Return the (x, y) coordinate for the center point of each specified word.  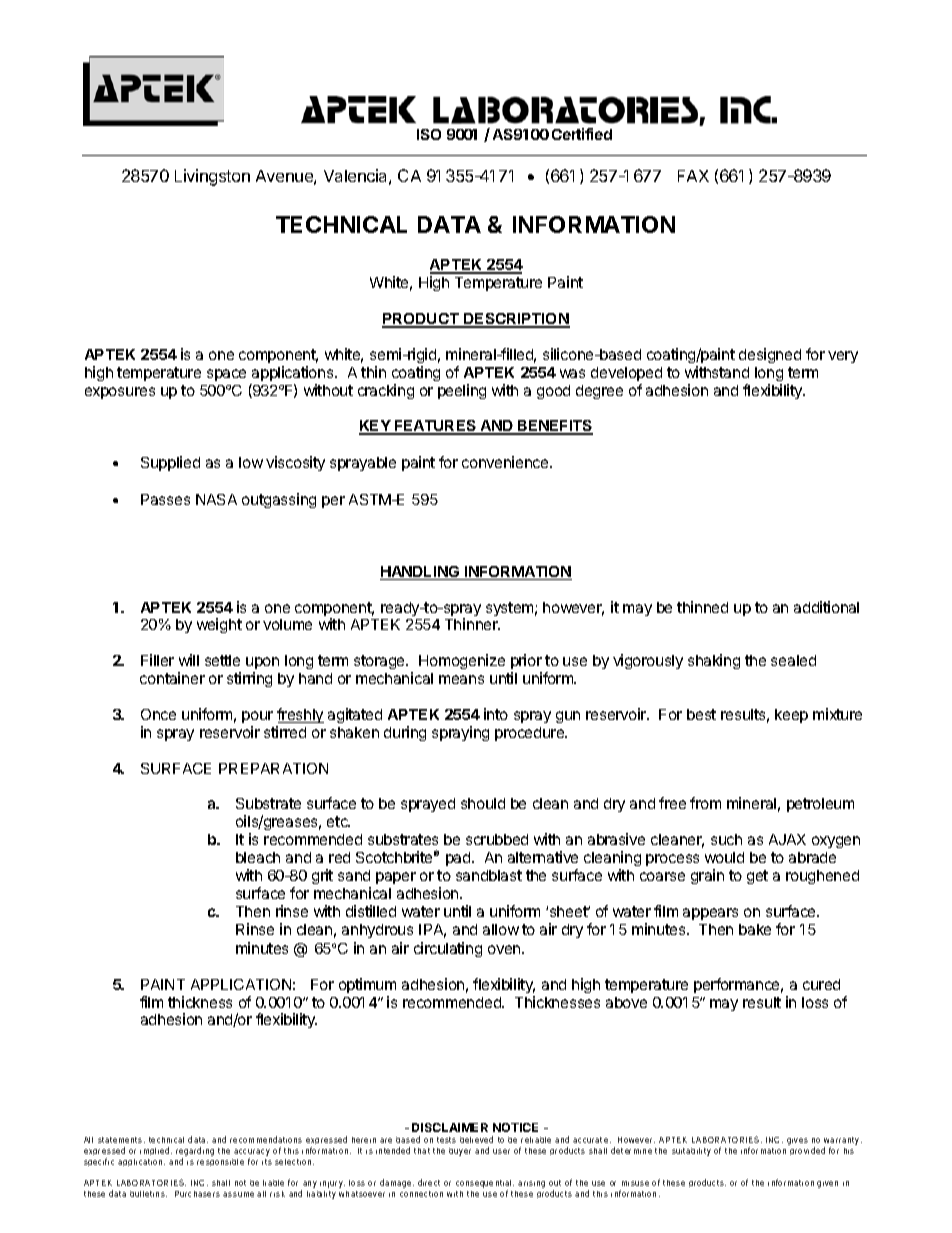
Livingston (212, 177)
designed (770, 355)
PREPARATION (273, 768)
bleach (258, 857)
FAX (693, 176)
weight (219, 625)
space (226, 375)
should (483, 803)
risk (277, 1194)
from (705, 803)
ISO (429, 134)
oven (505, 949)
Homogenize (462, 661)
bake (755, 929)
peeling (462, 391)
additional (826, 607)
